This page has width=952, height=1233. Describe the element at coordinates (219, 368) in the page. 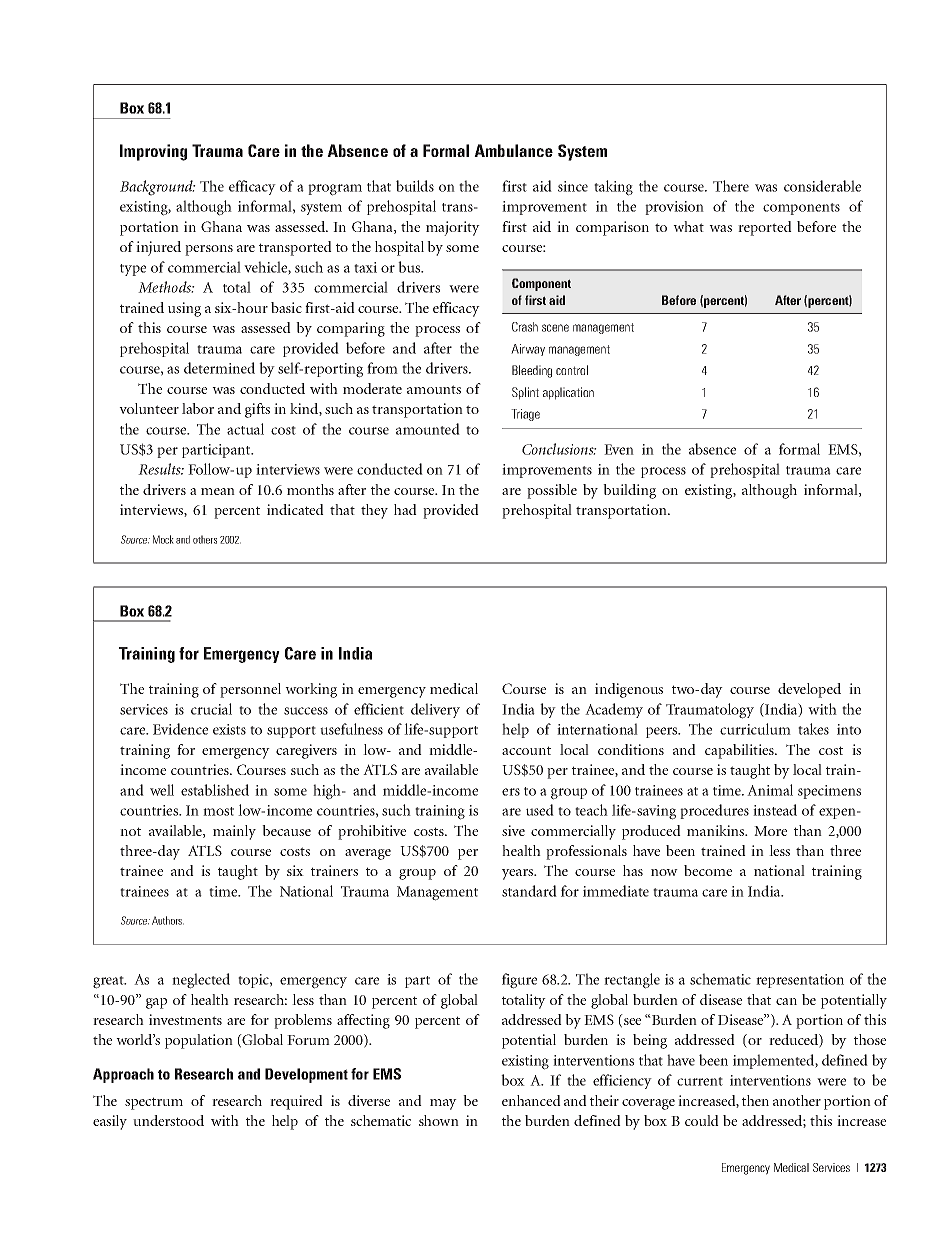

I see `determined` at that location.
